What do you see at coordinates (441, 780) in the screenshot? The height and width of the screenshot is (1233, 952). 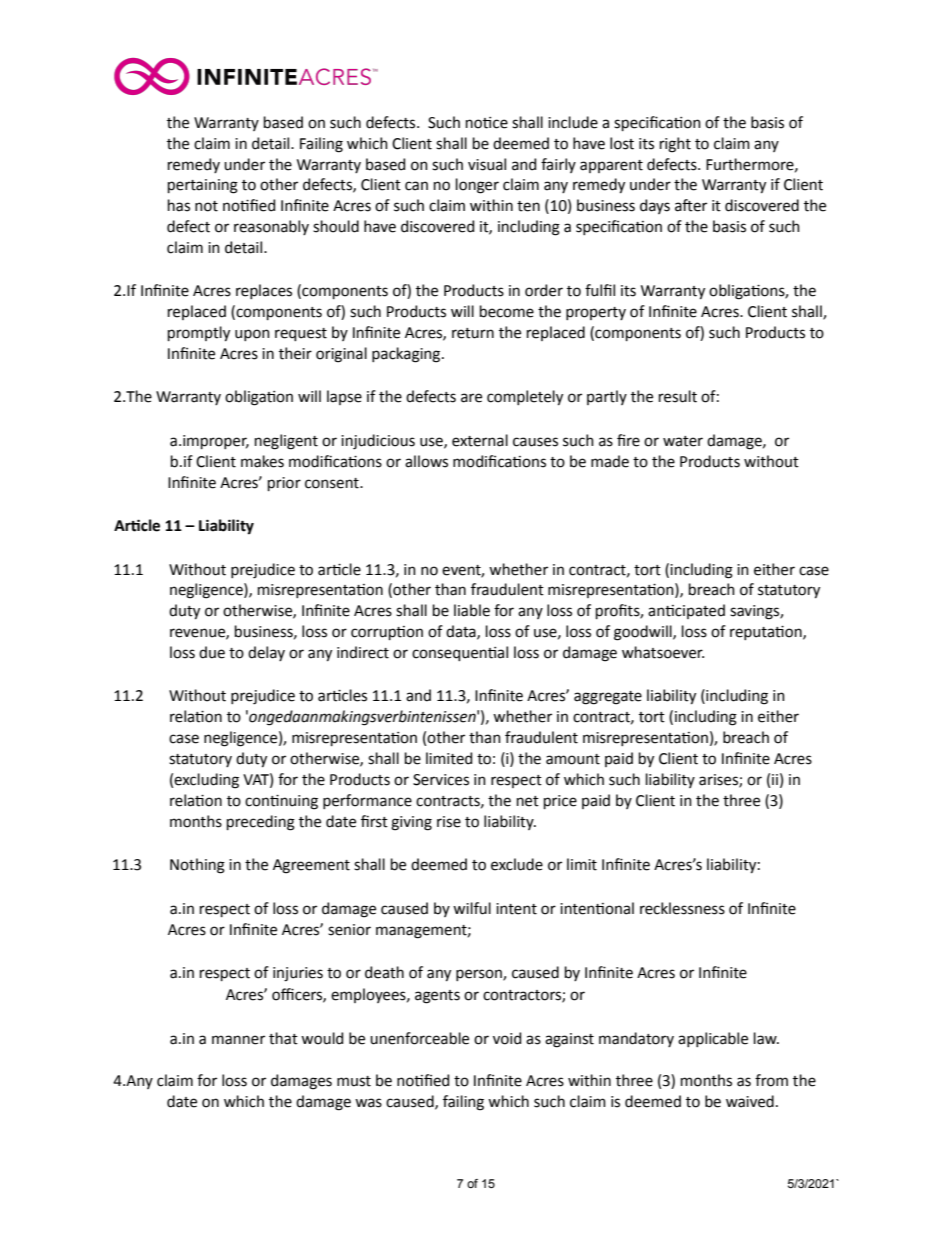 I see `Services` at bounding box center [441, 780].
